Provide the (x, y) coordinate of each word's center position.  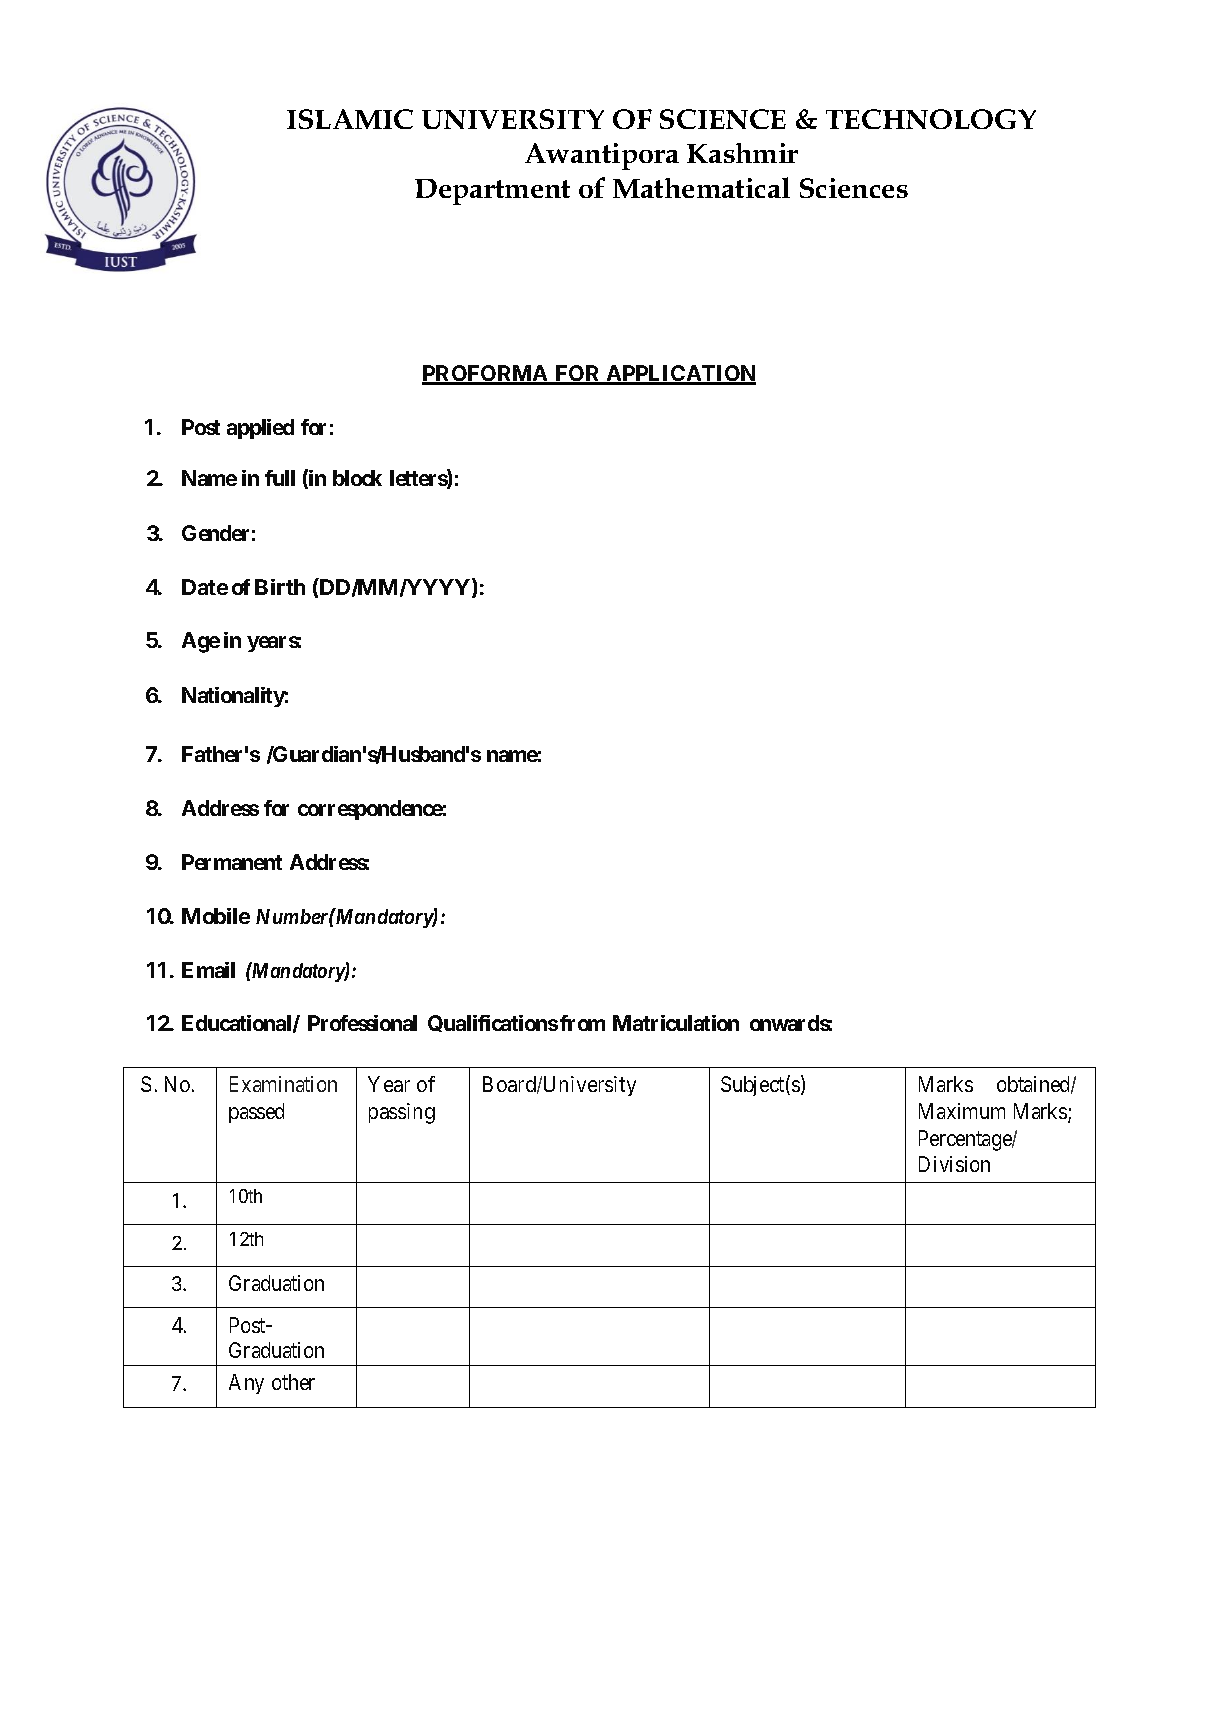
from (582, 1023)
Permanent (232, 862)
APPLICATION (680, 374)
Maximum (962, 1111)
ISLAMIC (350, 119)
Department (492, 192)
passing (402, 1113)
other (293, 1382)
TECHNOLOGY (931, 119)
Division (954, 1164)
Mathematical (701, 187)
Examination (283, 1084)
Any (246, 1384)
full (280, 478)
